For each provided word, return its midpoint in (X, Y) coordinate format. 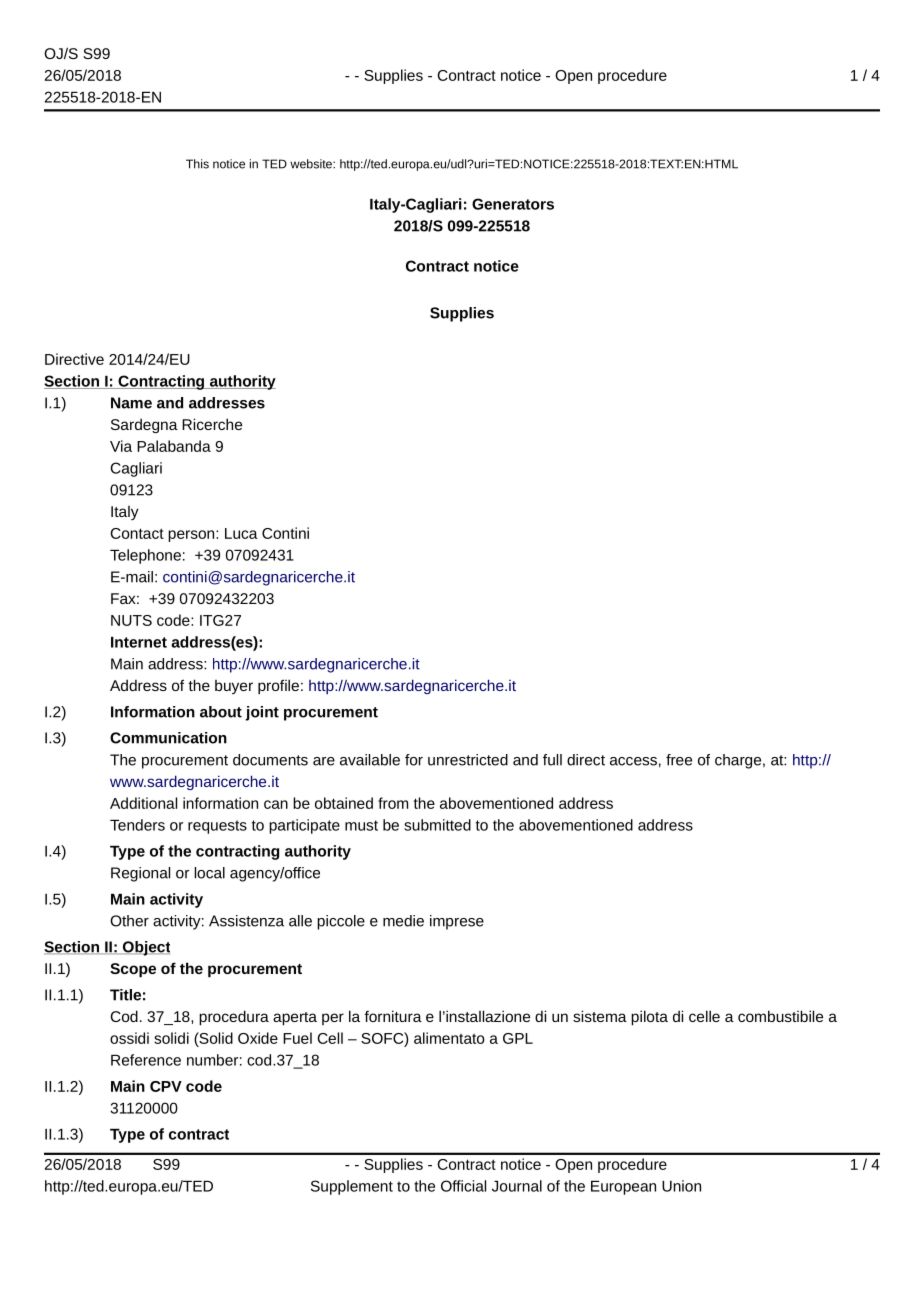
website (312, 164)
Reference (146, 1060)
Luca (241, 533)
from (393, 803)
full (552, 760)
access (633, 761)
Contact (137, 533)
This (197, 164)
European (623, 1188)
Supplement (352, 1187)
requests (217, 827)
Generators (513, 204)
